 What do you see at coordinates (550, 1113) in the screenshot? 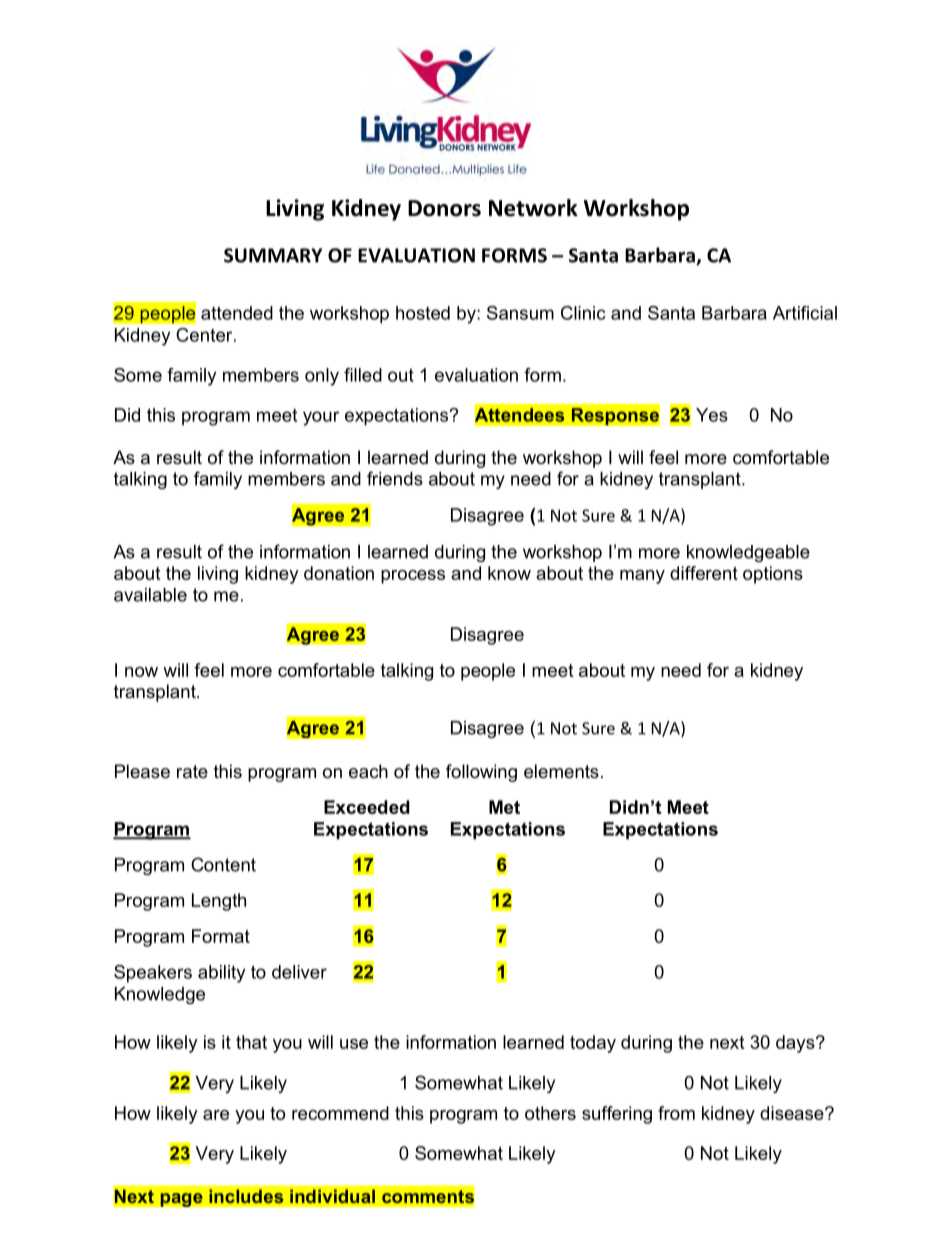
I see `others` at bounding box center [550, 1113].
